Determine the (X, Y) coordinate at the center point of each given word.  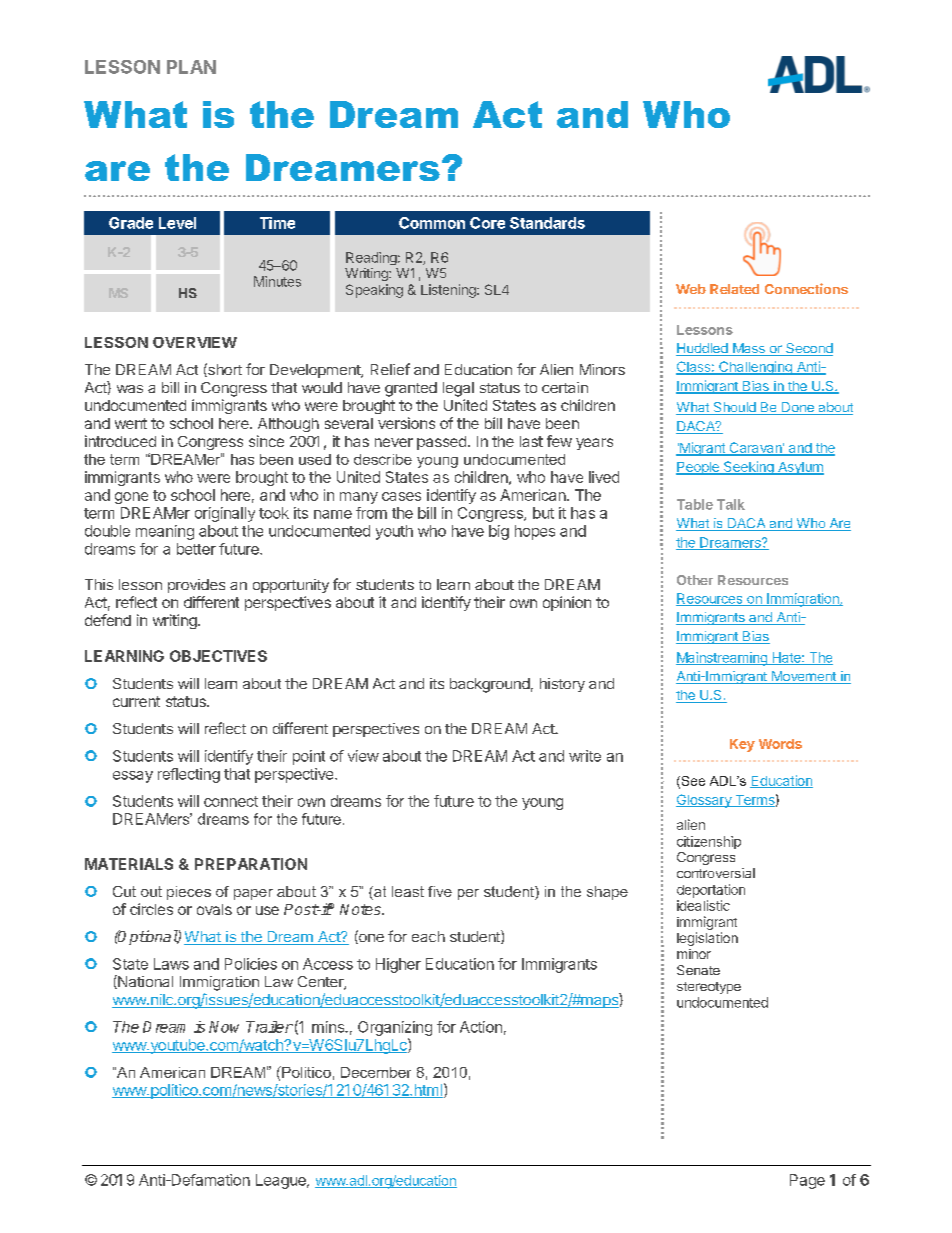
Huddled (703, 349)
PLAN (191, 67)
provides (196, 586)
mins (329, 1027)
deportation (711, 891)
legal (458, 389)
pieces (189, 893)
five (440, 891)
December (376, 1072)
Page (807, 1181)
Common (432, 223)
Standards (547, 223)
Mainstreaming (722, 659)
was (130, 389)
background (490, 685)
